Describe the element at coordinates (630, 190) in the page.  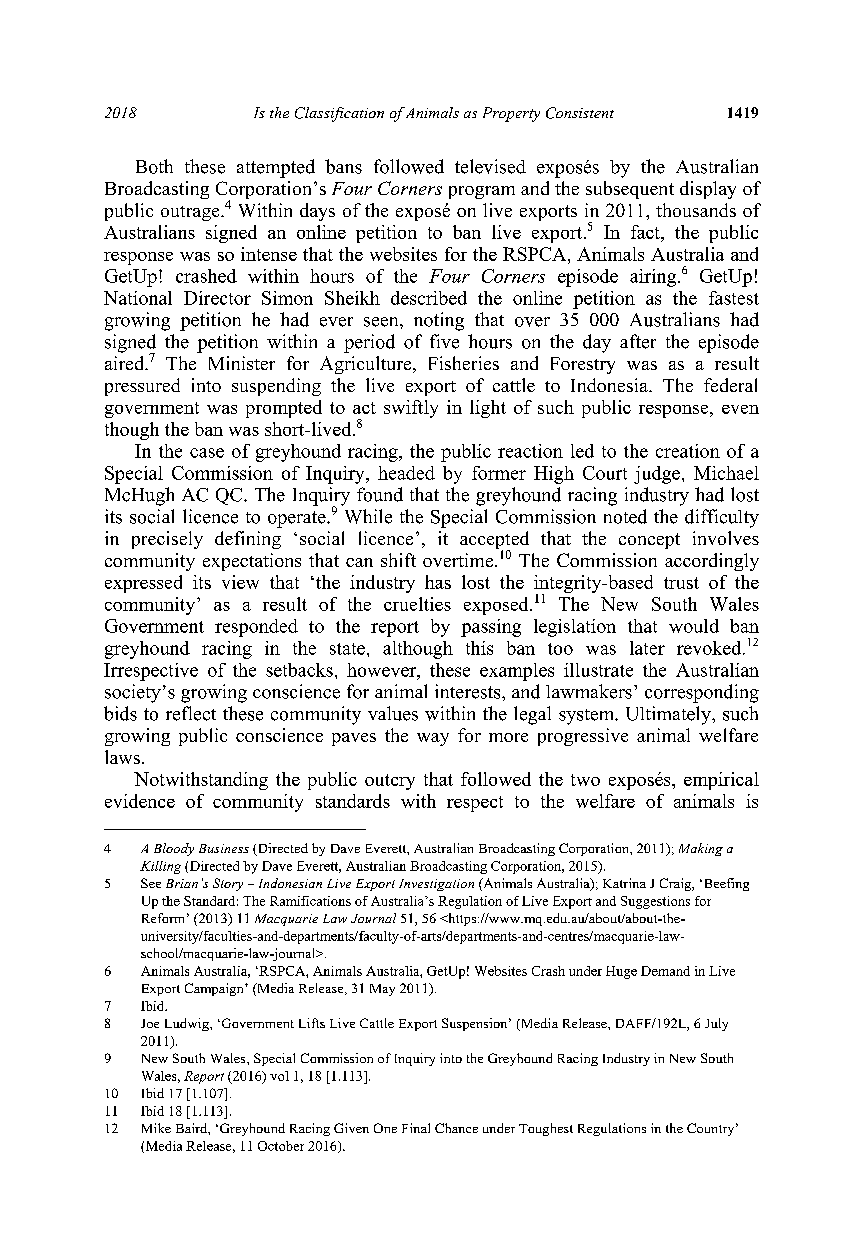
I see `subsequent` at that location.
